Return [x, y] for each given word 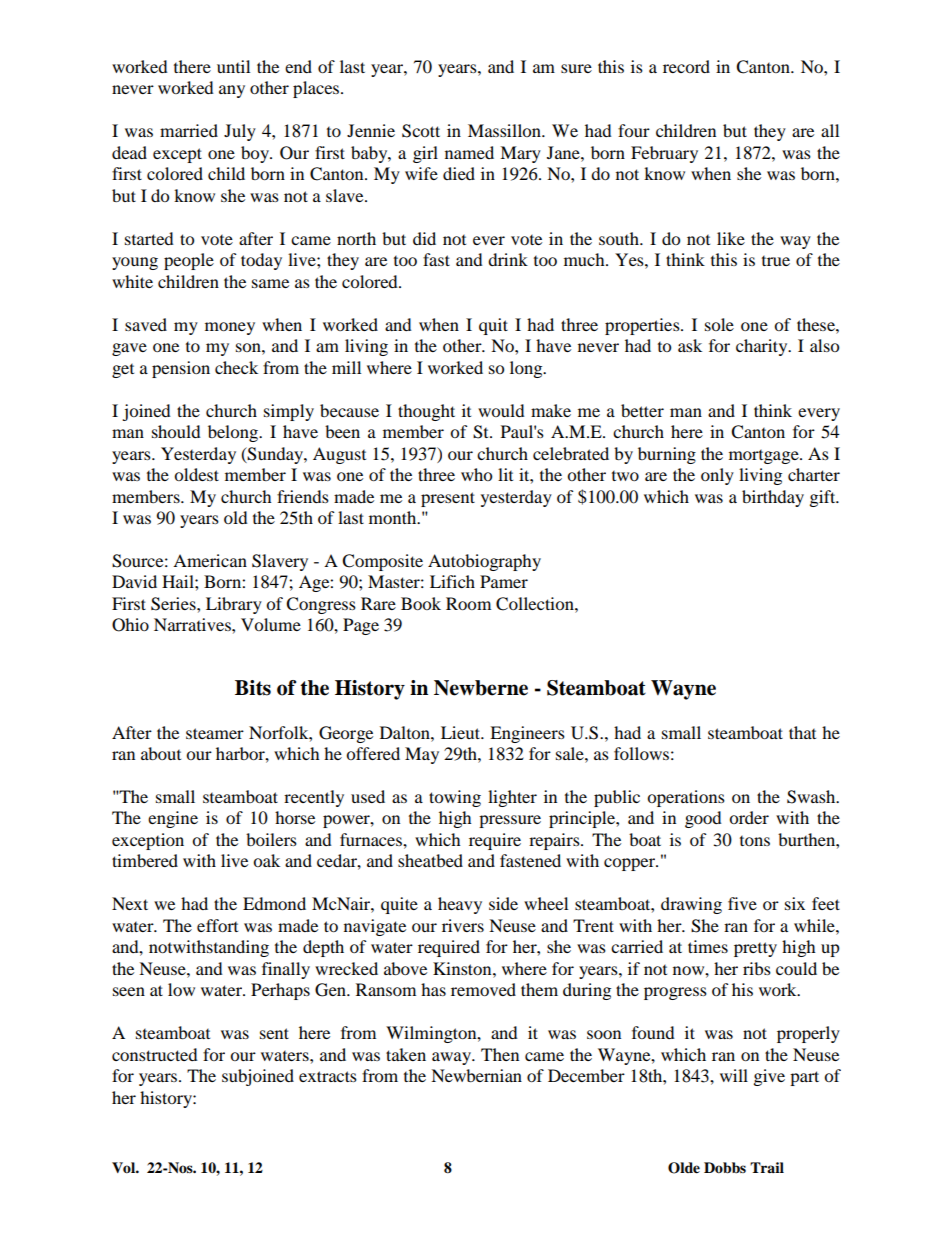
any [232, 91]
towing [455, 798]
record [686, 66]
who [476, 474]
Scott [421, 131]
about [161, 753]
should [176, 431]
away [453, 1058]
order [749, 817]
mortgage [765, 457]
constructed [155, 1054]
